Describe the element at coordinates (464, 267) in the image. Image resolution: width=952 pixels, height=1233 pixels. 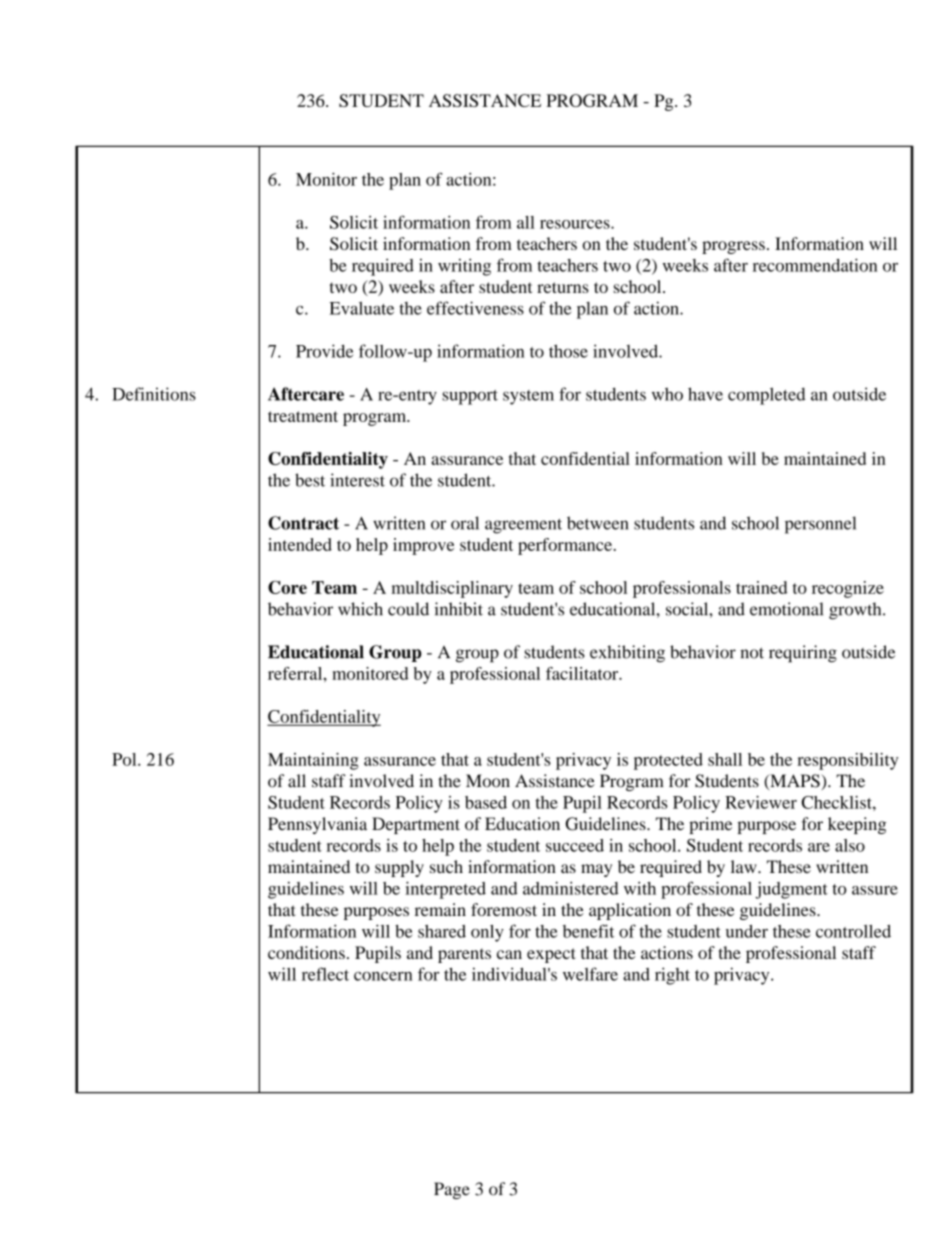
I see `writing` at that location.
